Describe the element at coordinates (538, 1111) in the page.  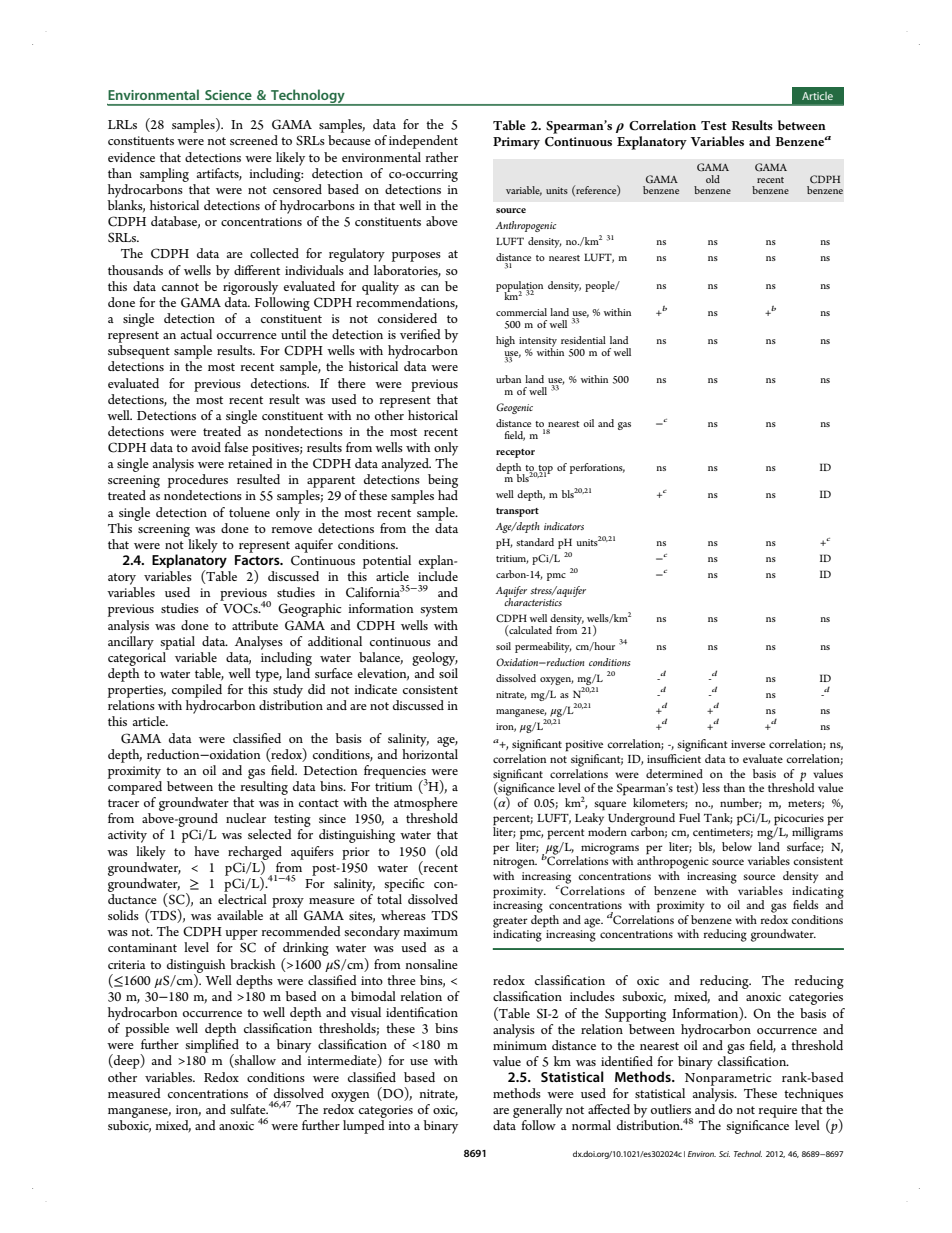
I see `generally` at that location.
